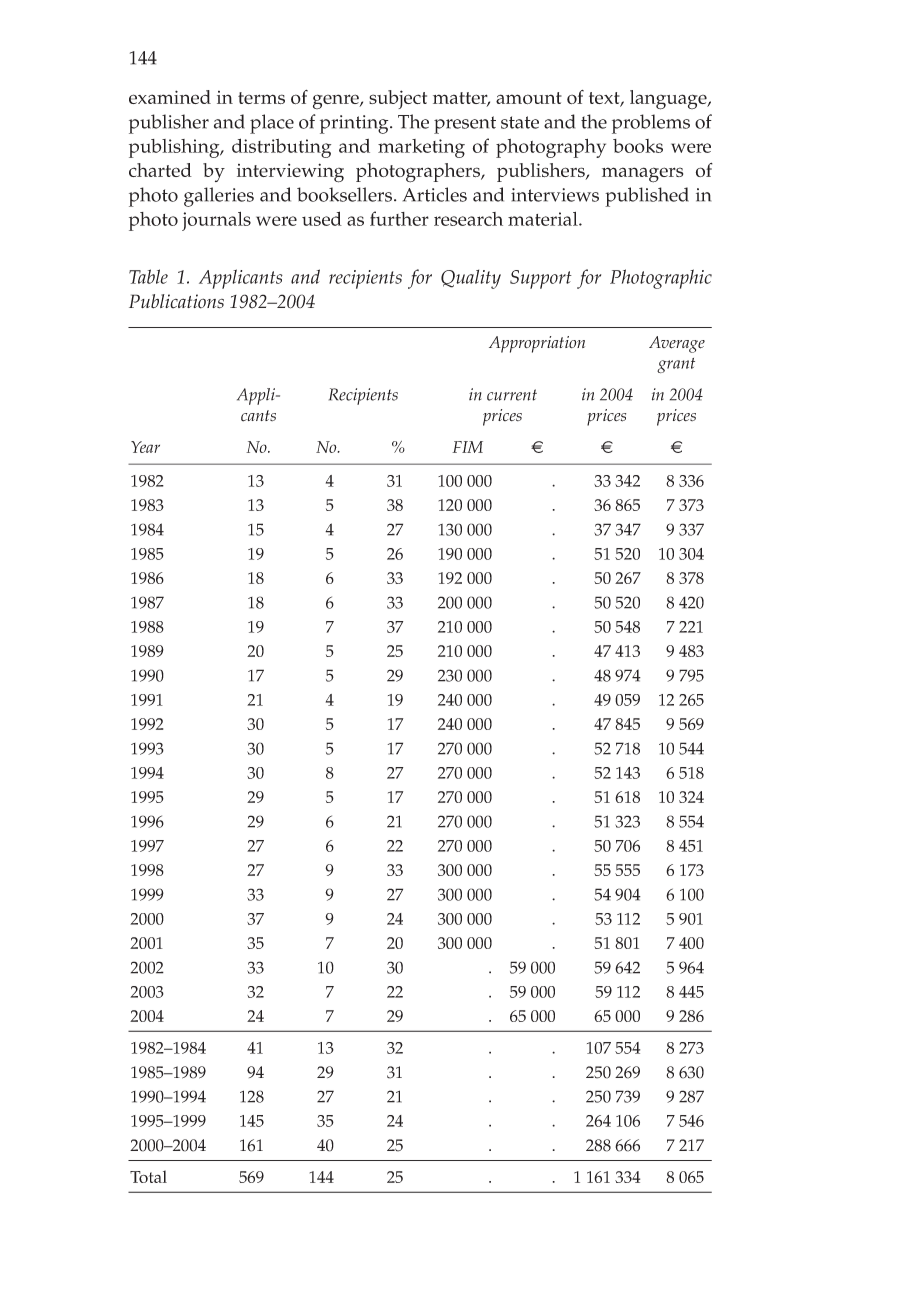 This page has height=1314, width=924. I want to click on marketing, so click(421, 148).
